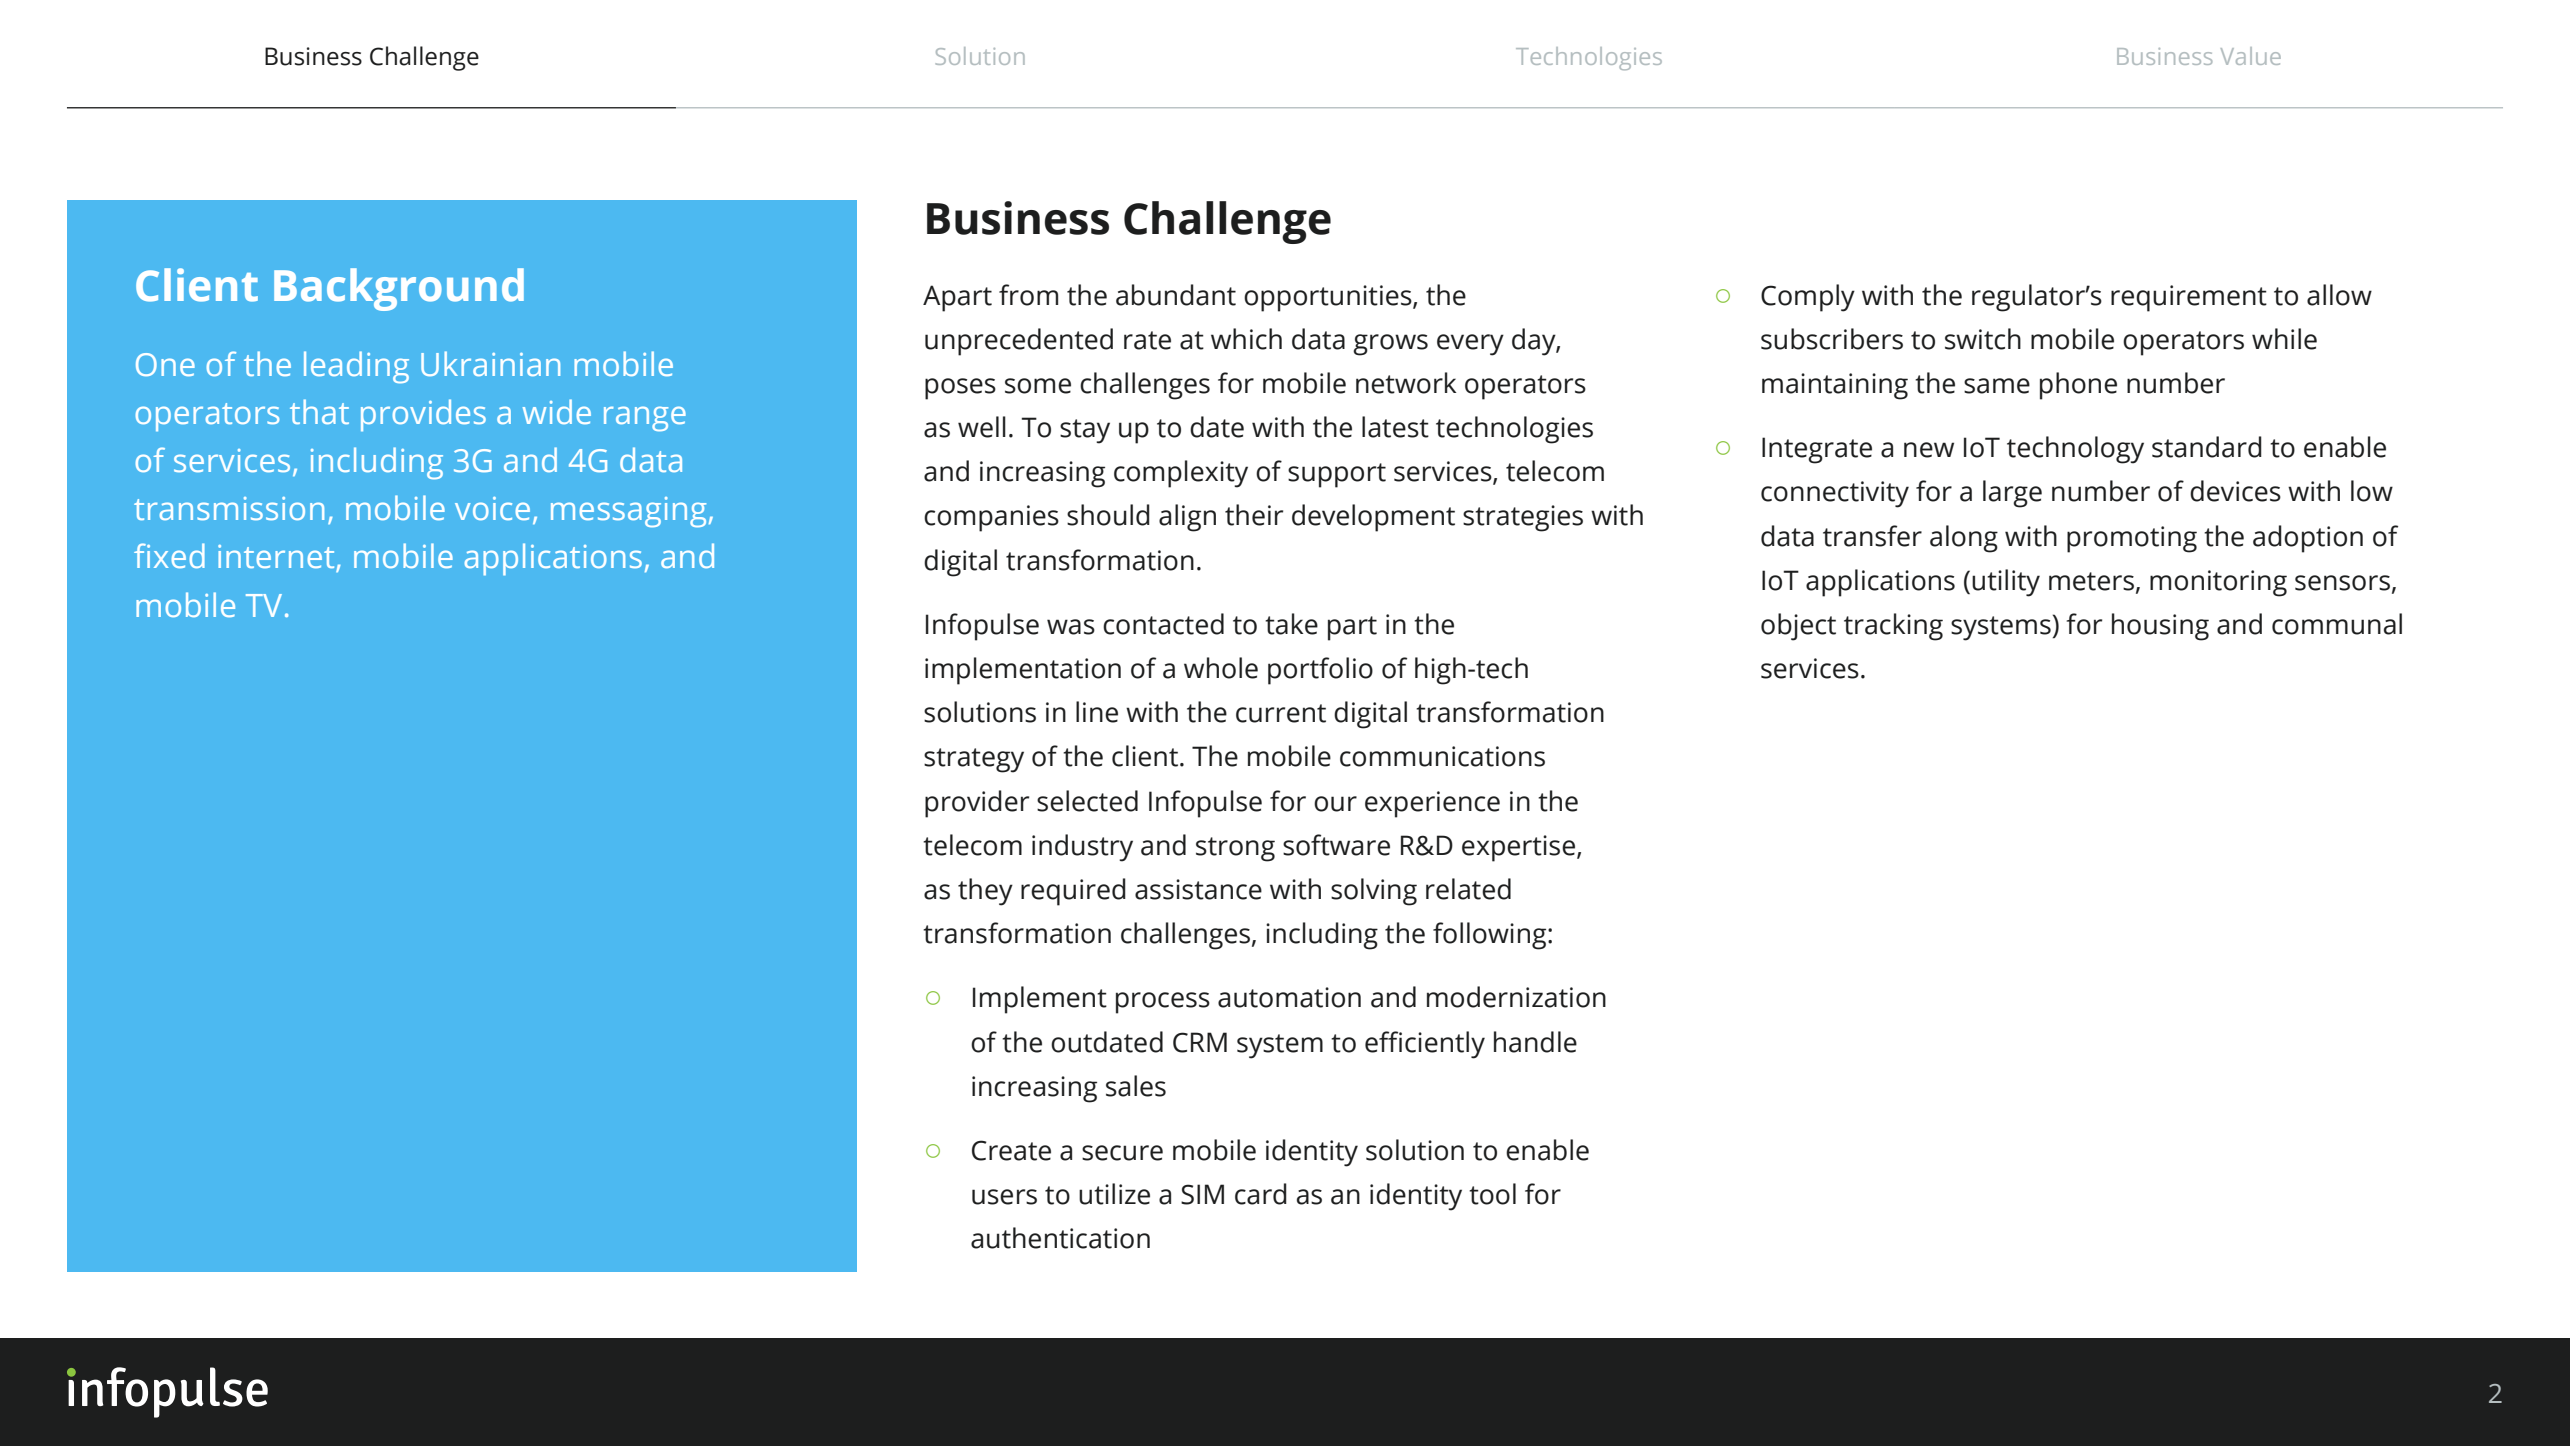 The height and width of the screenshot is (1446, 2570). I want to click on whole, so click(1221, 668).
